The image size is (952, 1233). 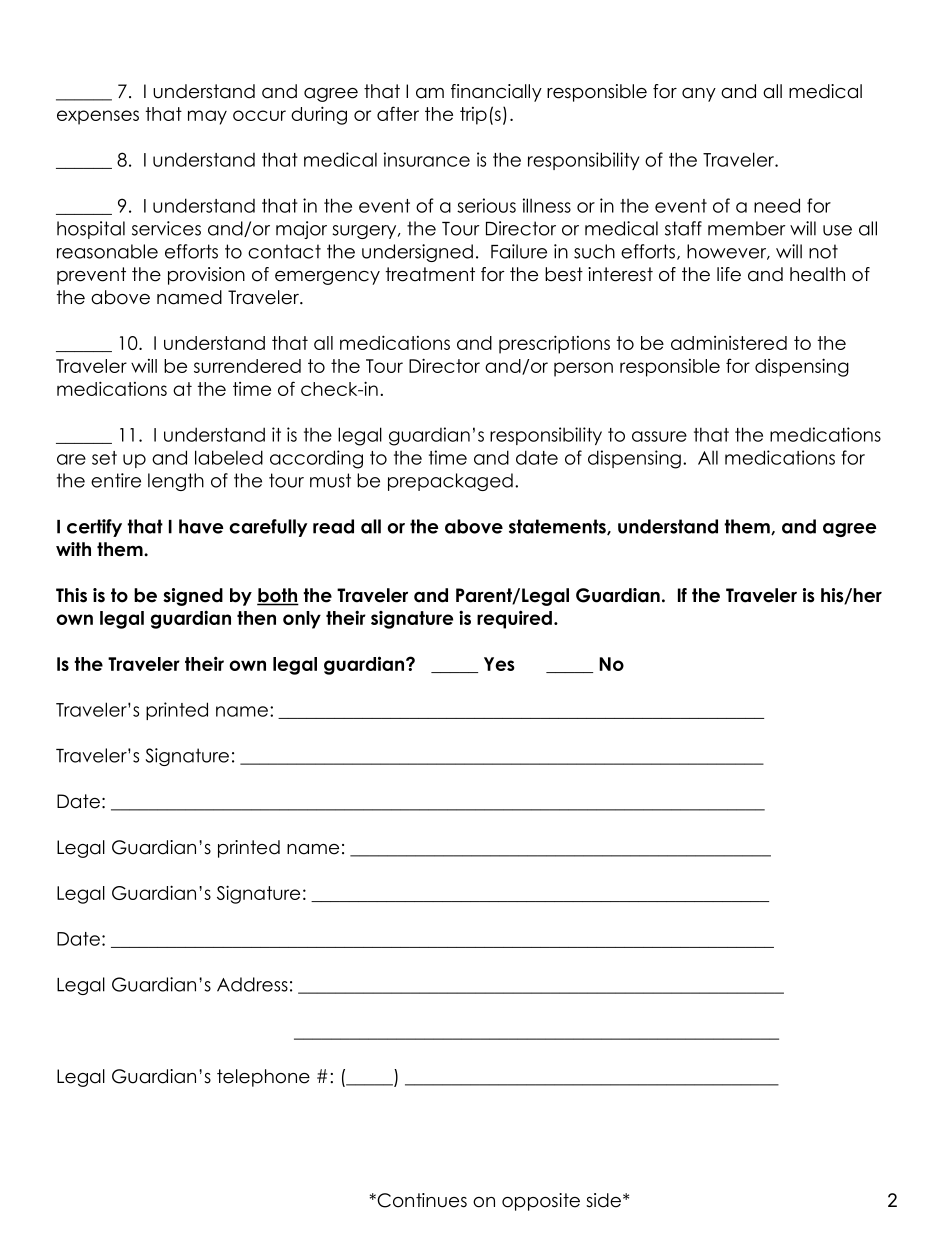 What do you see at coordinates (263, 1078) in the screenshot?
I see `telephone` at bounding box center [263, 1078].
